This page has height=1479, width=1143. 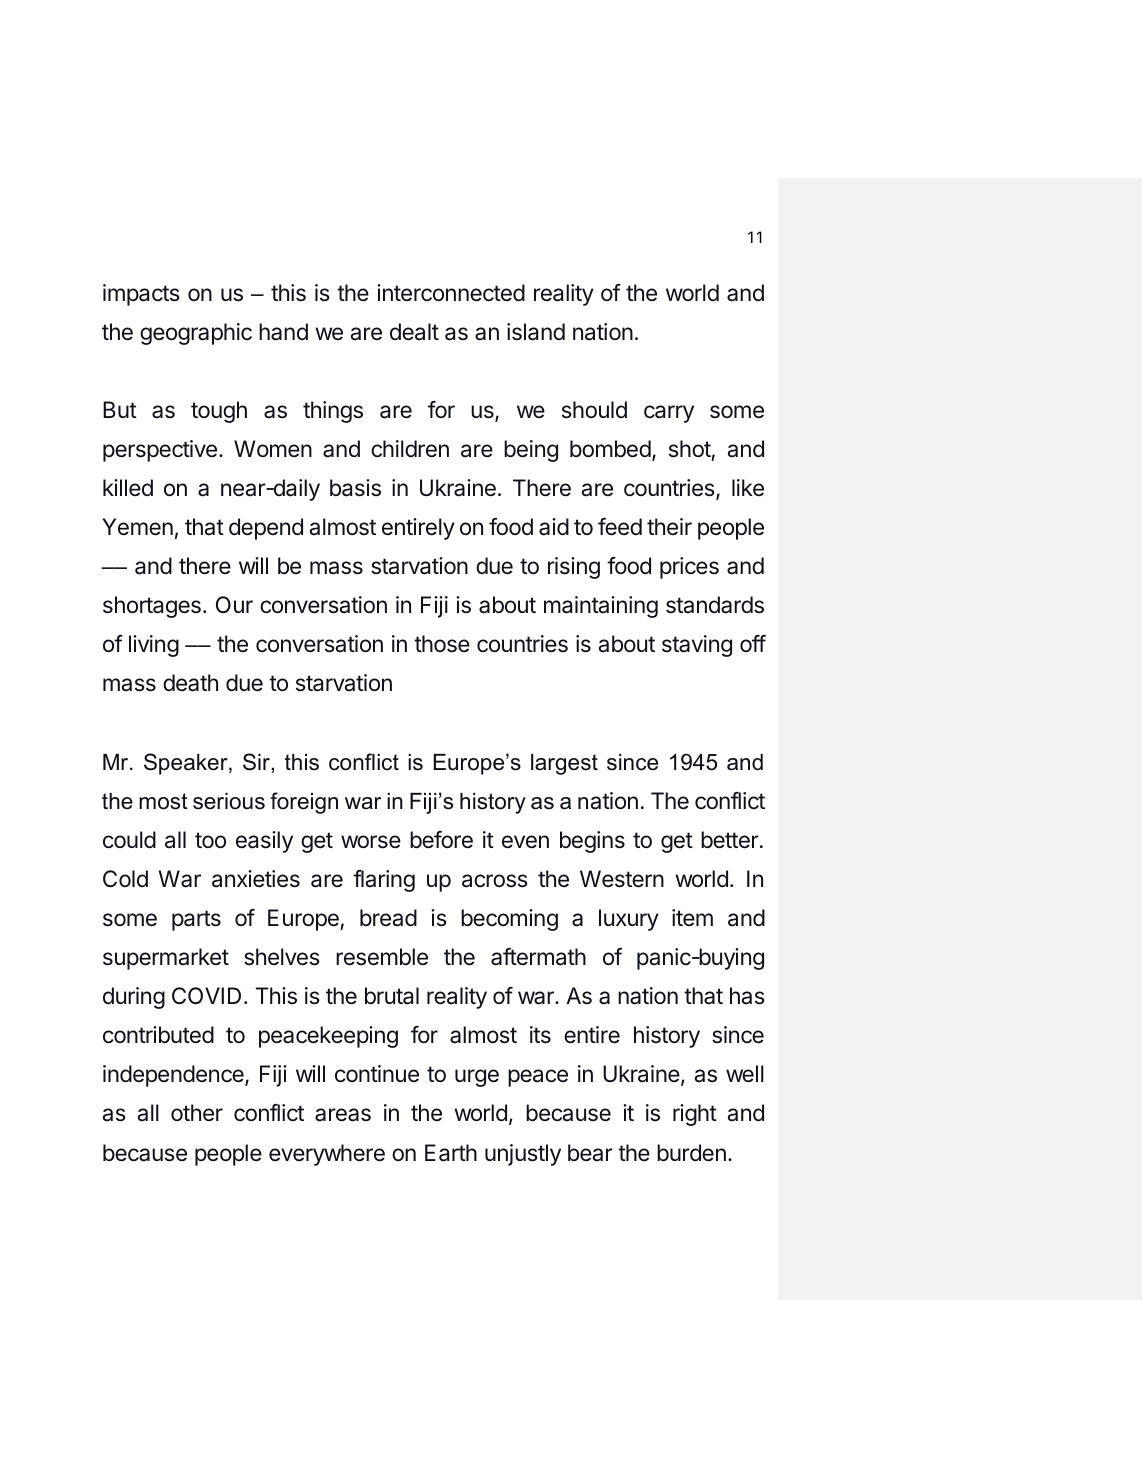 I want to click on better, so click(x=730, y=840).
